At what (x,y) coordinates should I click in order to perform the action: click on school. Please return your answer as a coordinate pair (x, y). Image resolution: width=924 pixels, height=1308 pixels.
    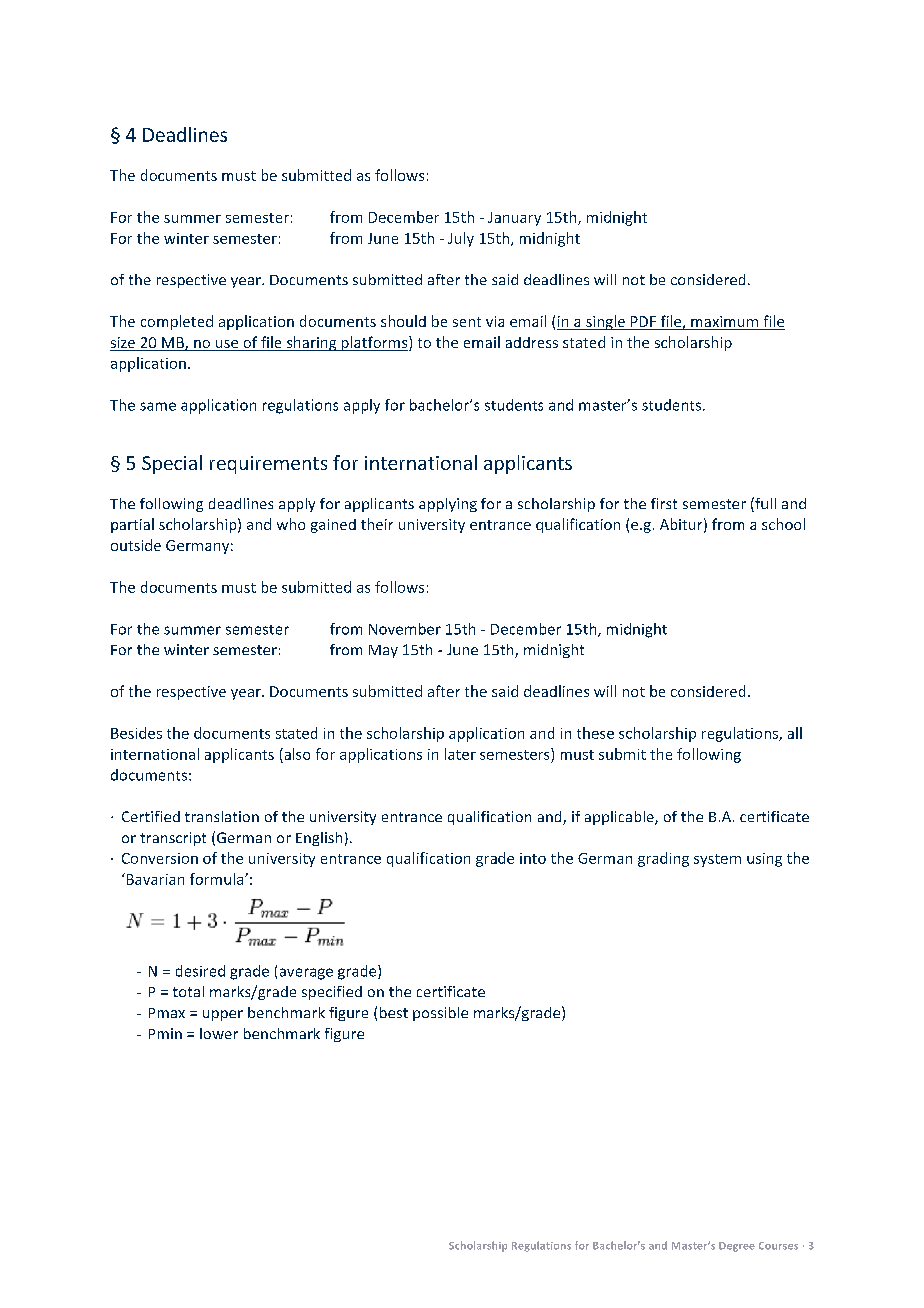
    Looking at the image, I should click on (783, 524).
